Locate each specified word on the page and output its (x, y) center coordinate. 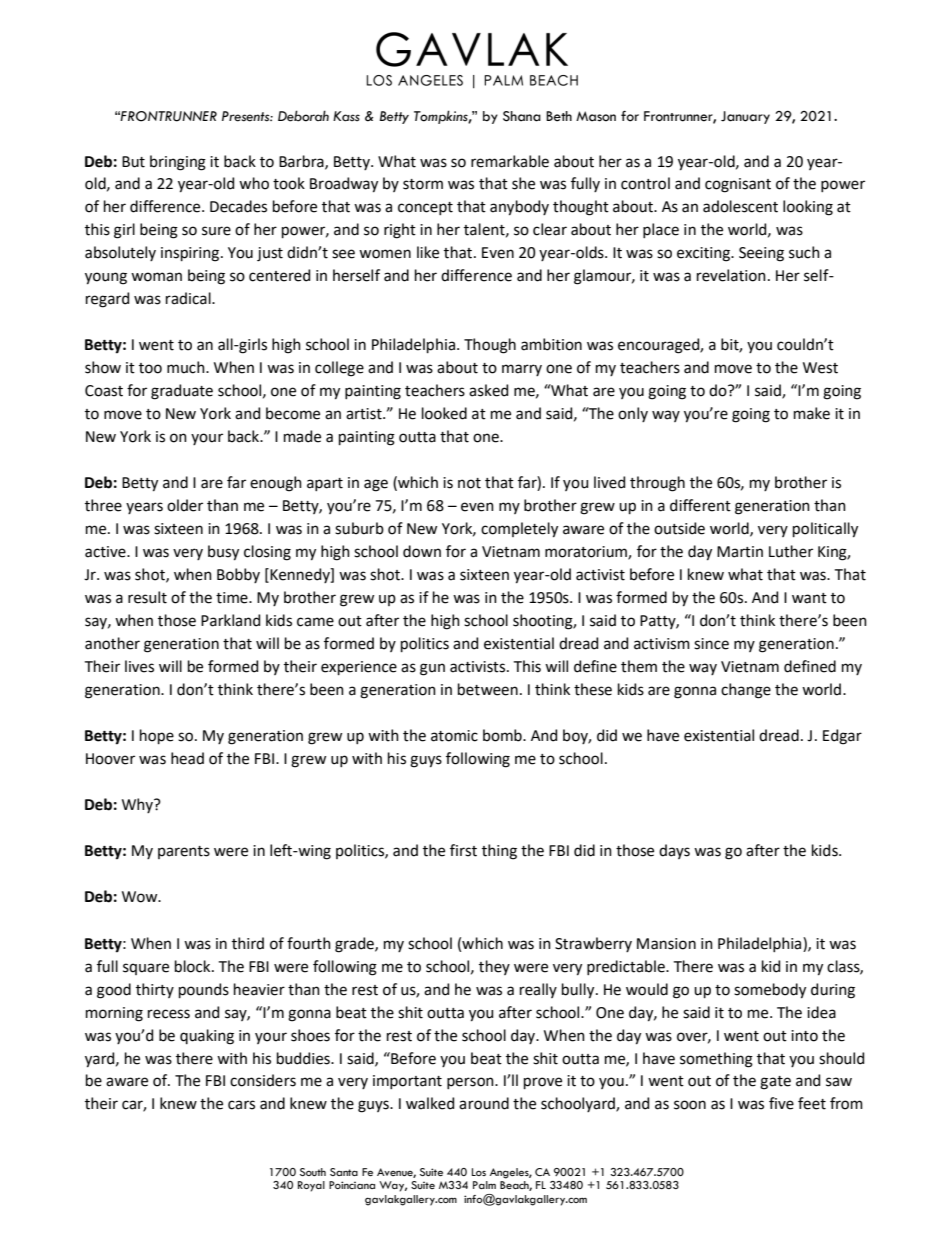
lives (139, 666)
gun (432, 669)
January (745, 117)
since (711, 644)
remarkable (510, 161)
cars (241, 1105)
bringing (178, 163)
